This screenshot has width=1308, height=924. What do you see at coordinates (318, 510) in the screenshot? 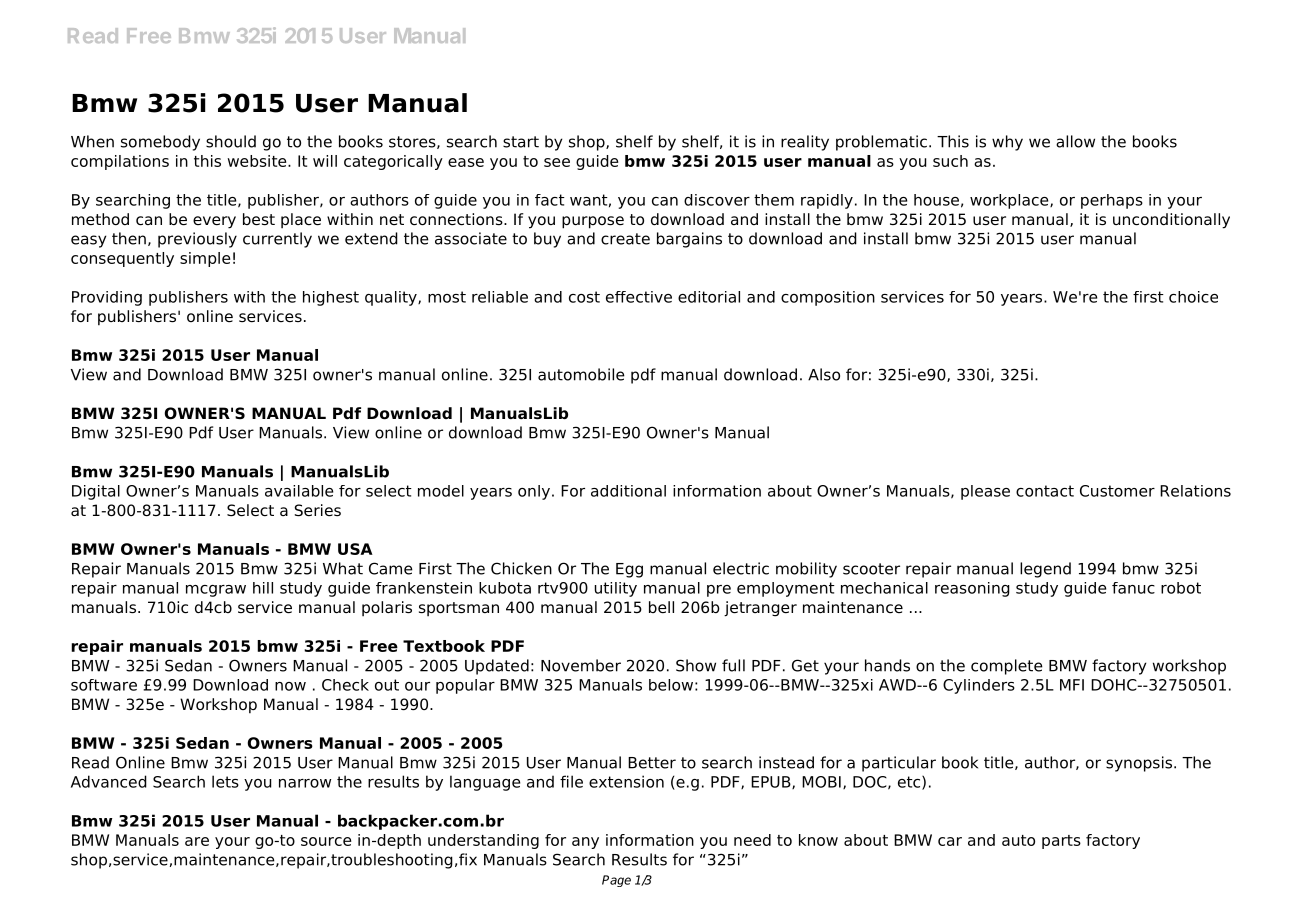
I see `Series` at bounding box center [318, 510].
